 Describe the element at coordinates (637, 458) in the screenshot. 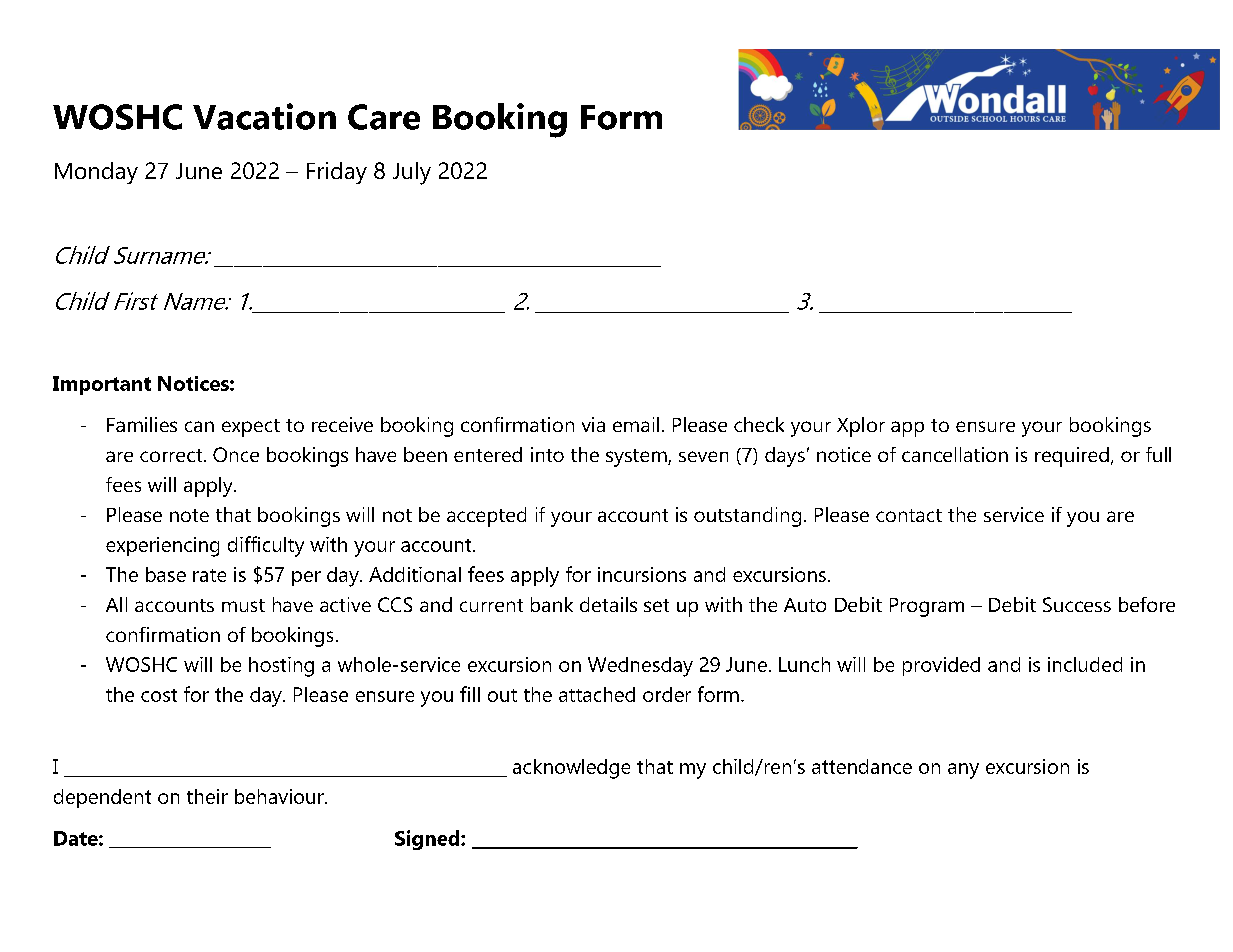

I see `system` at that location.
